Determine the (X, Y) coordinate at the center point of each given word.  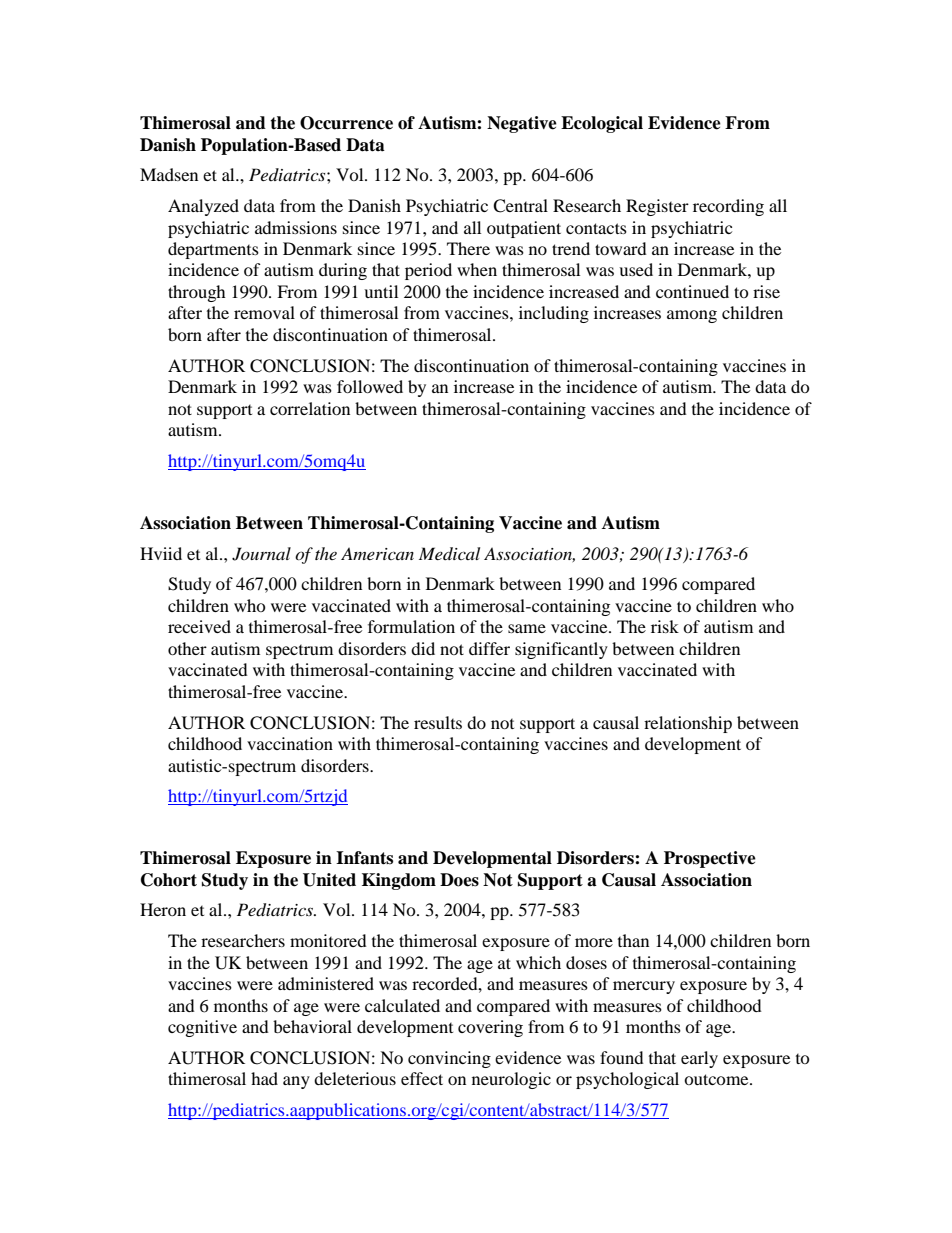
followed (370, 386)
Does (459, 880)
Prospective (710, 859)
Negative (522, 124)
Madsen (169, 174)
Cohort (169, 880)
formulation (411, 626)
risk (665, 626)
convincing (449, 1059)
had (264, 1078)
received (199, 626)
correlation (310, 408)
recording (728, 207)
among (692, 316)
